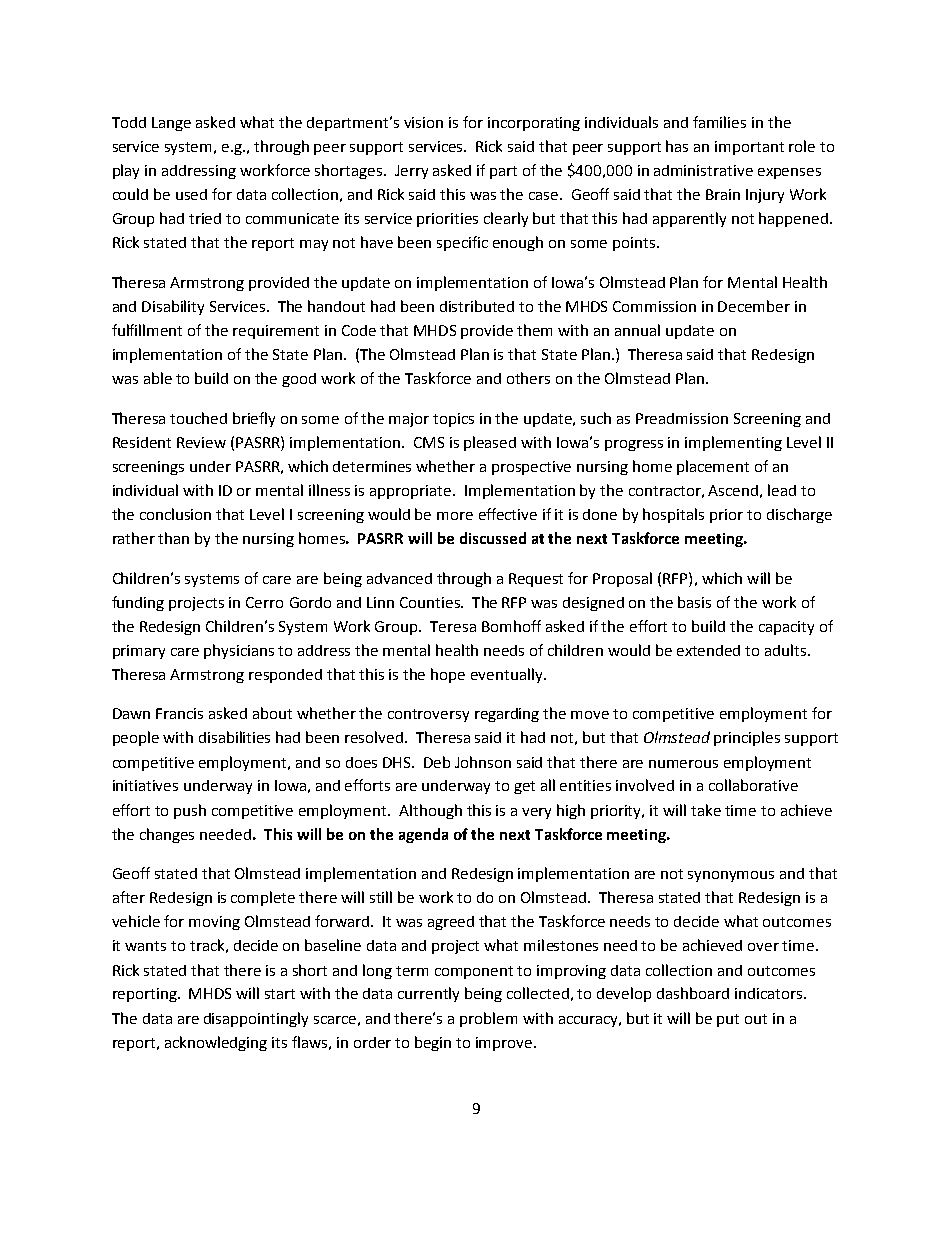 The height and width of the image is (1233, 952). I want to click on important, so click(749, 148).
